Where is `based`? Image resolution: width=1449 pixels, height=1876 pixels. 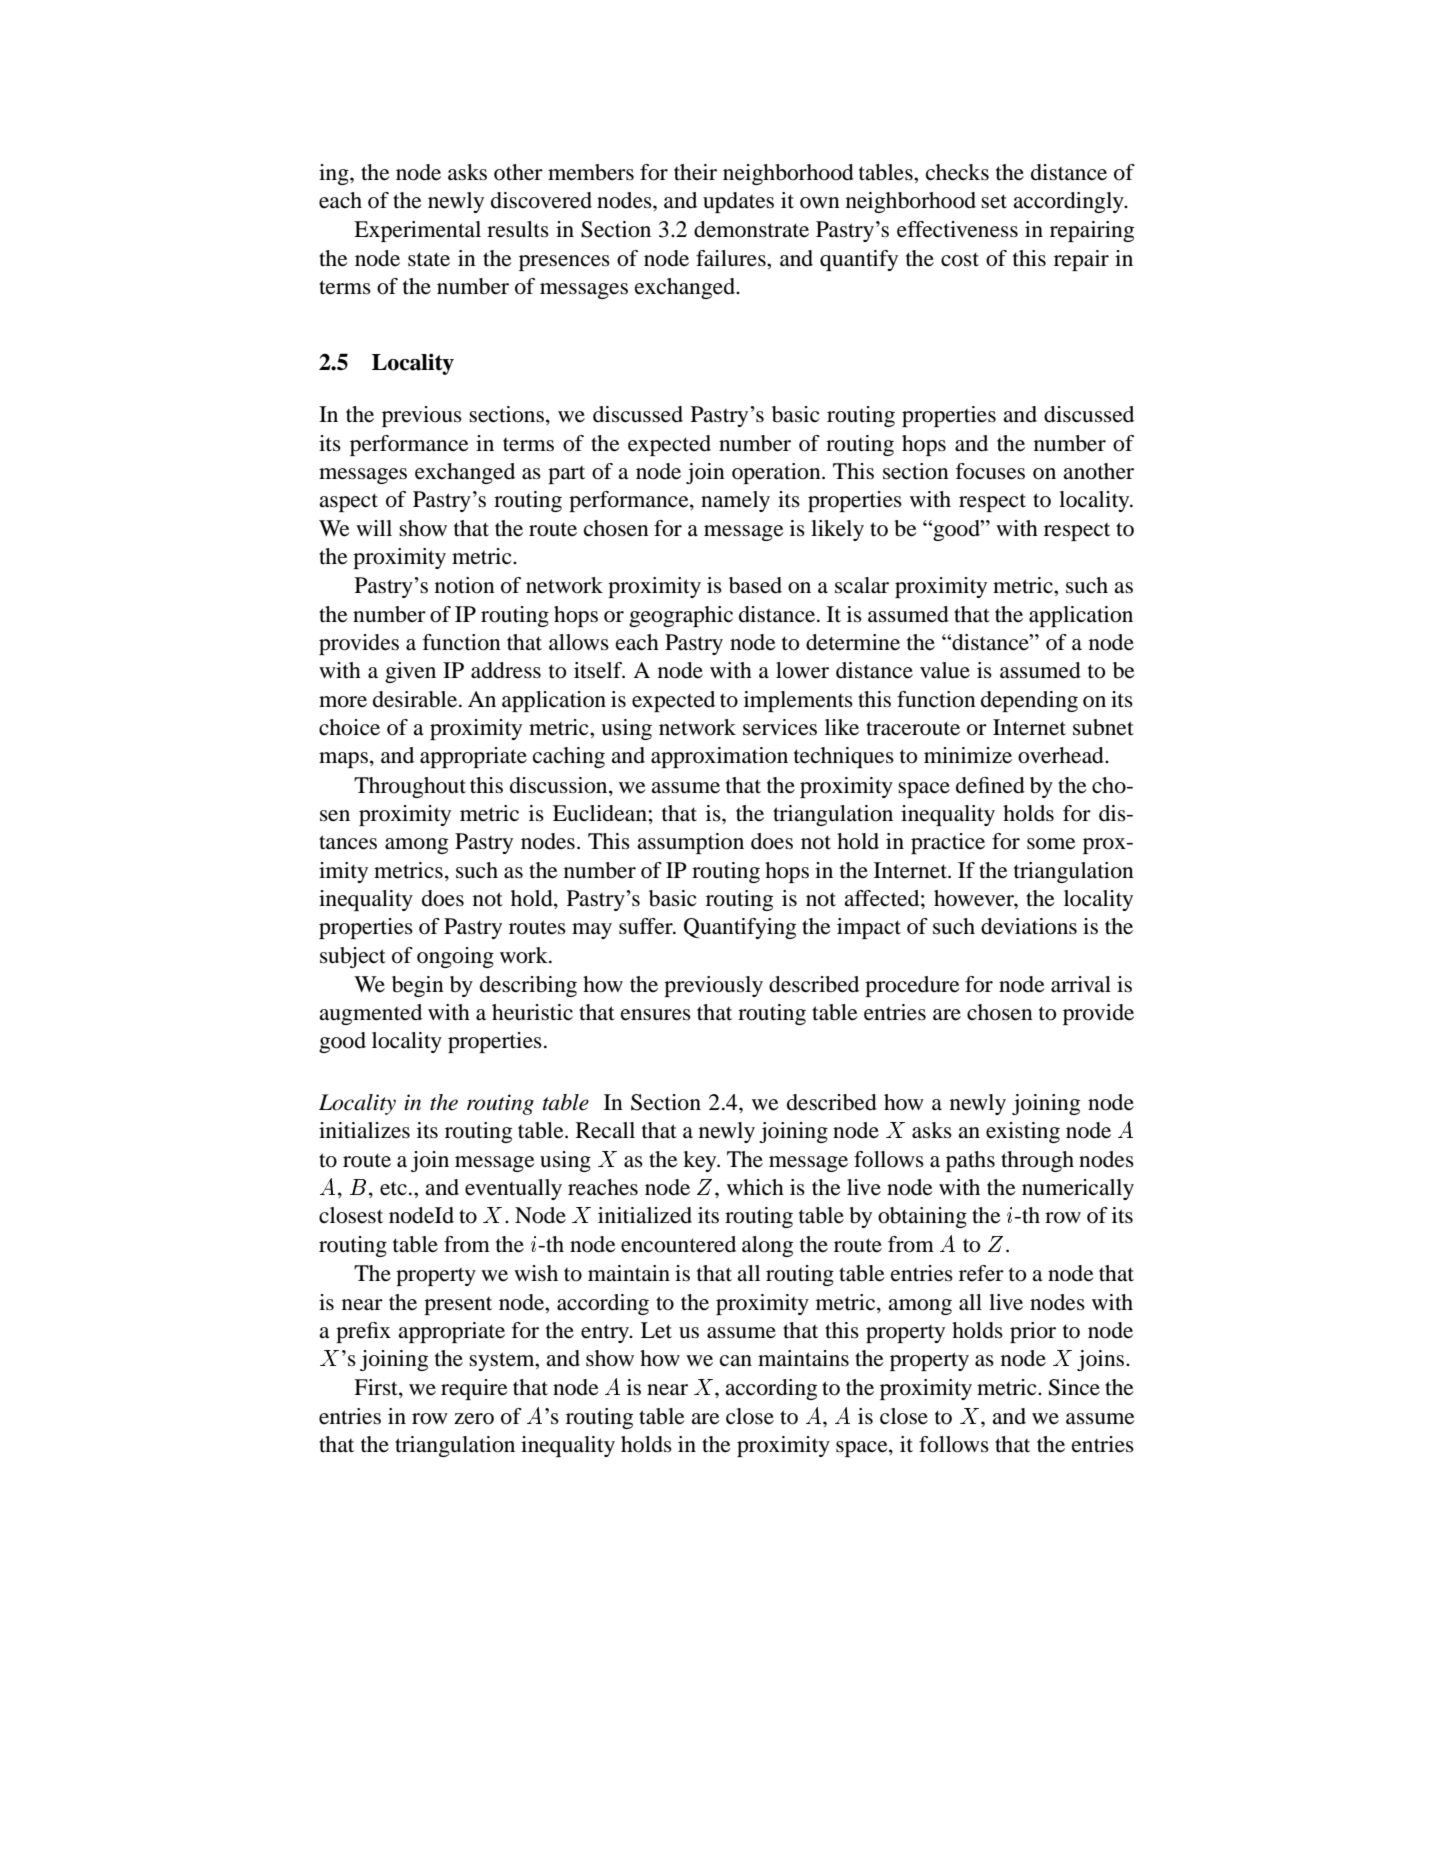
based is located at coordinates (755, 585).
